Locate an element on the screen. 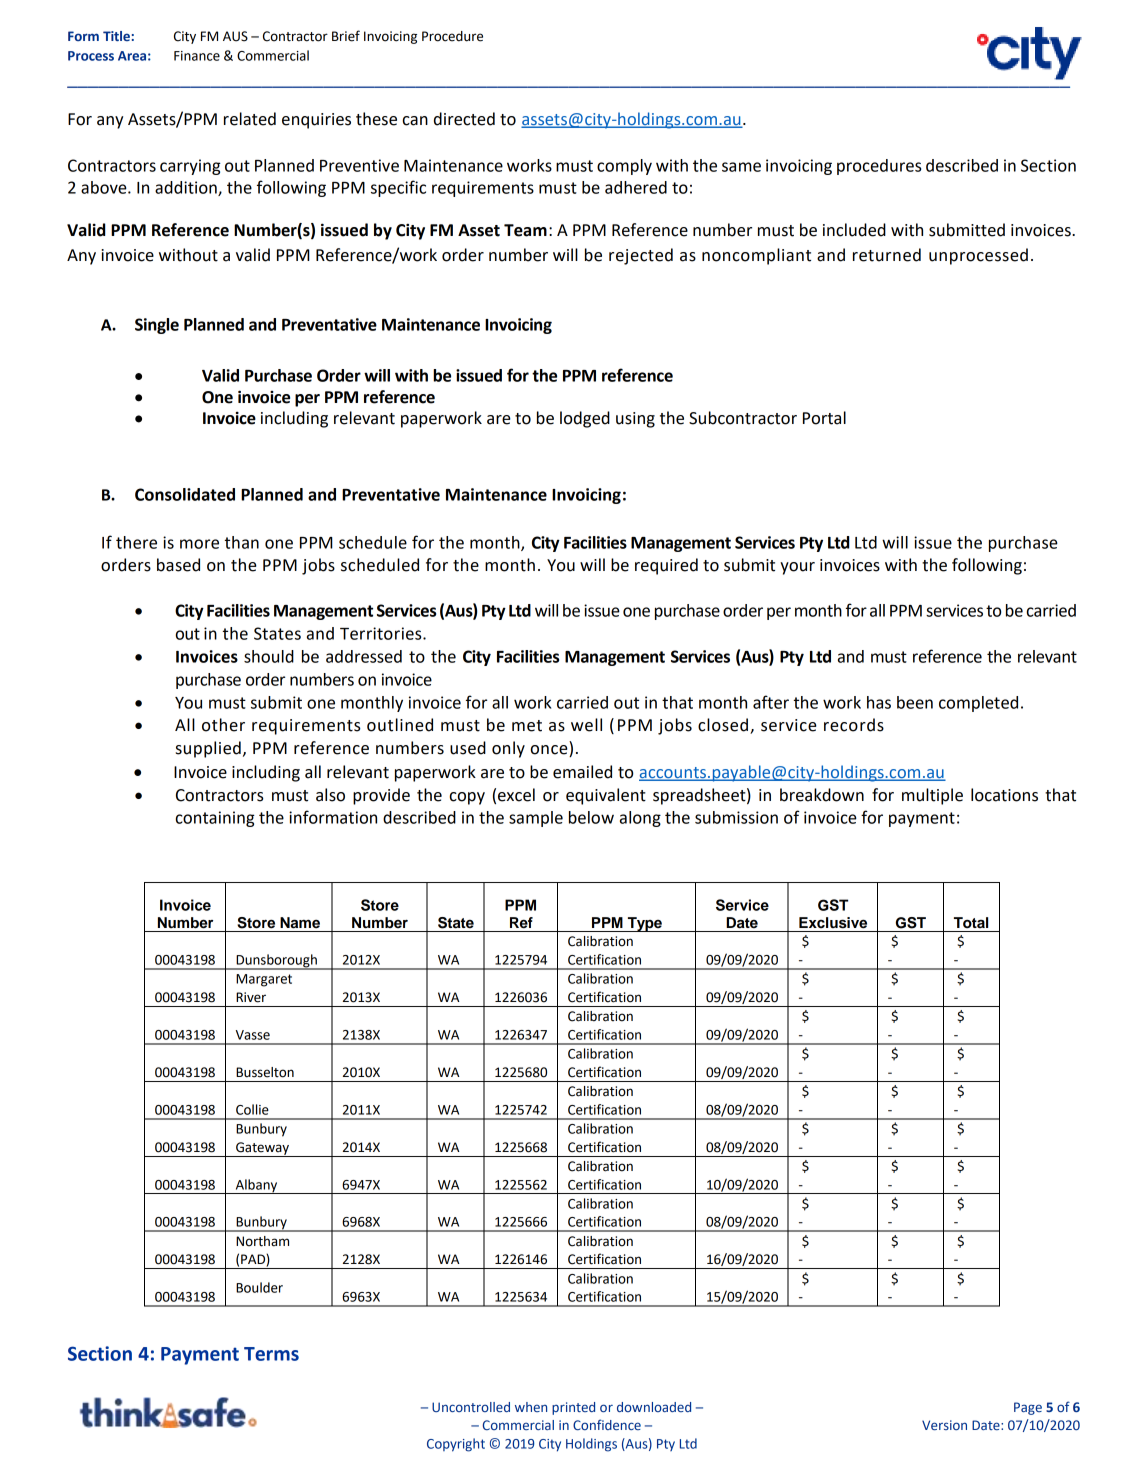 The image size is (1144, 1481). other is located at coordinates (223, 725).
